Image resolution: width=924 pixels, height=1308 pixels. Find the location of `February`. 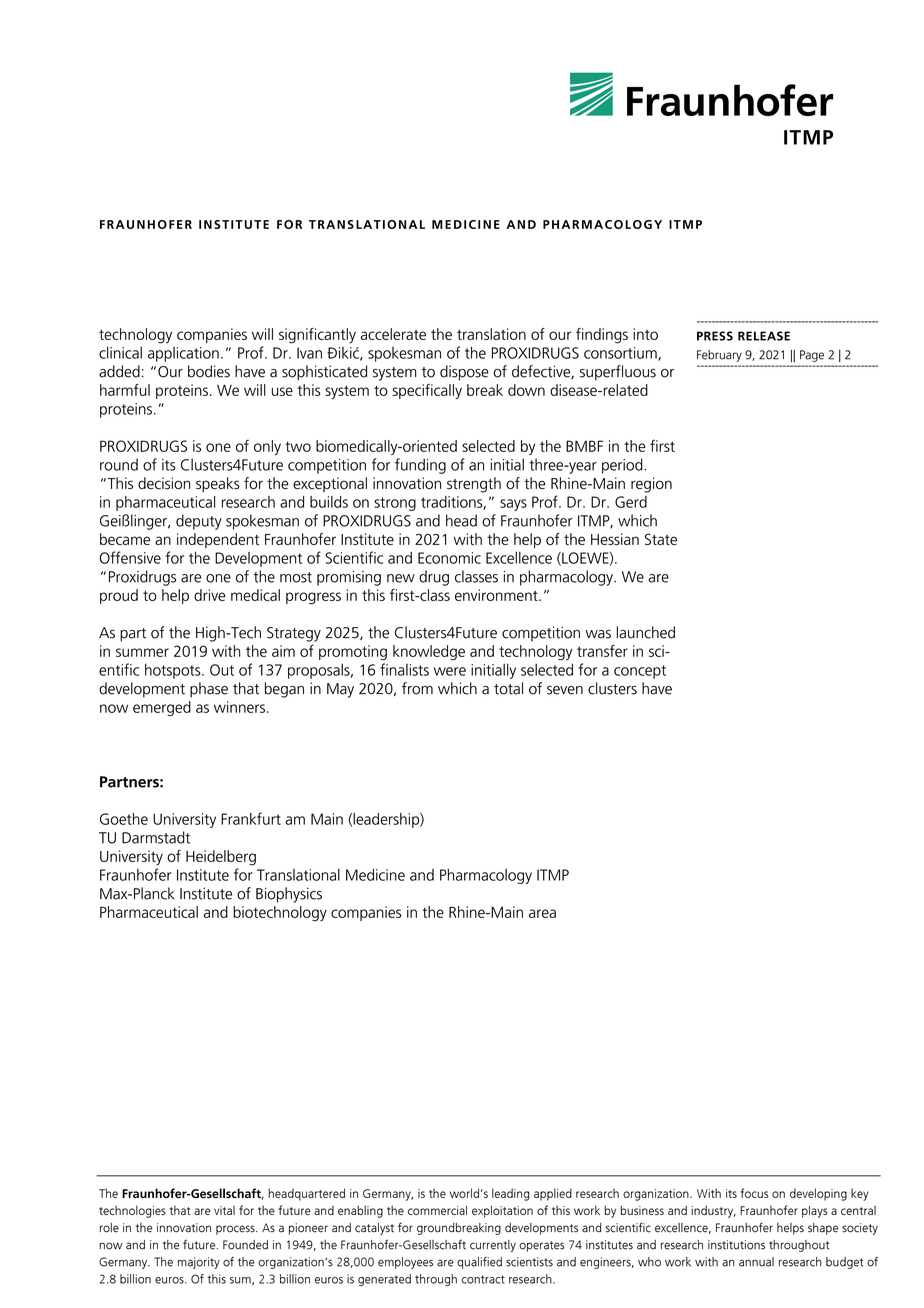

February is located at coordinates (719, 356).
